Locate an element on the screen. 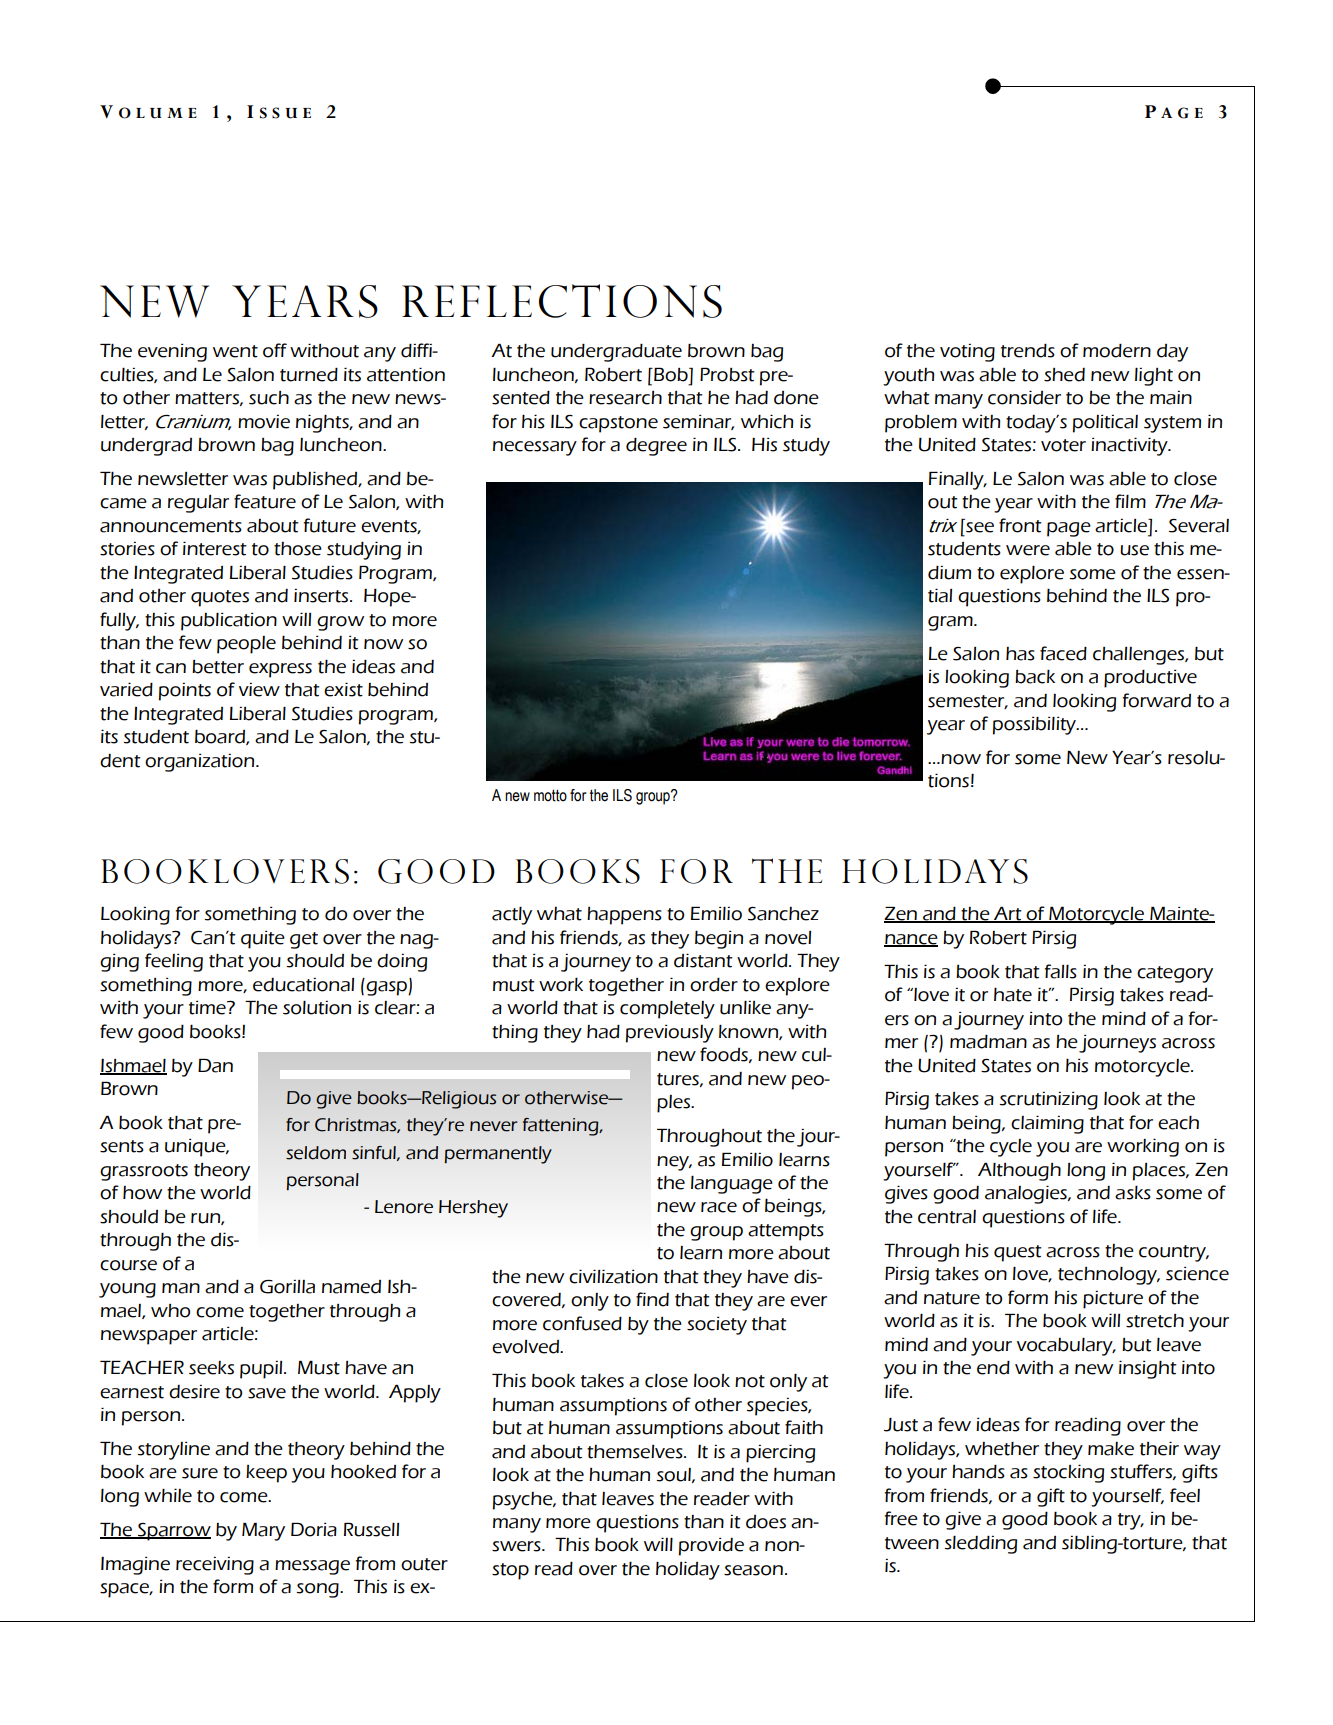 This screenshot has width=1333, height=1725. motto is located at coordinates (550, 795).
